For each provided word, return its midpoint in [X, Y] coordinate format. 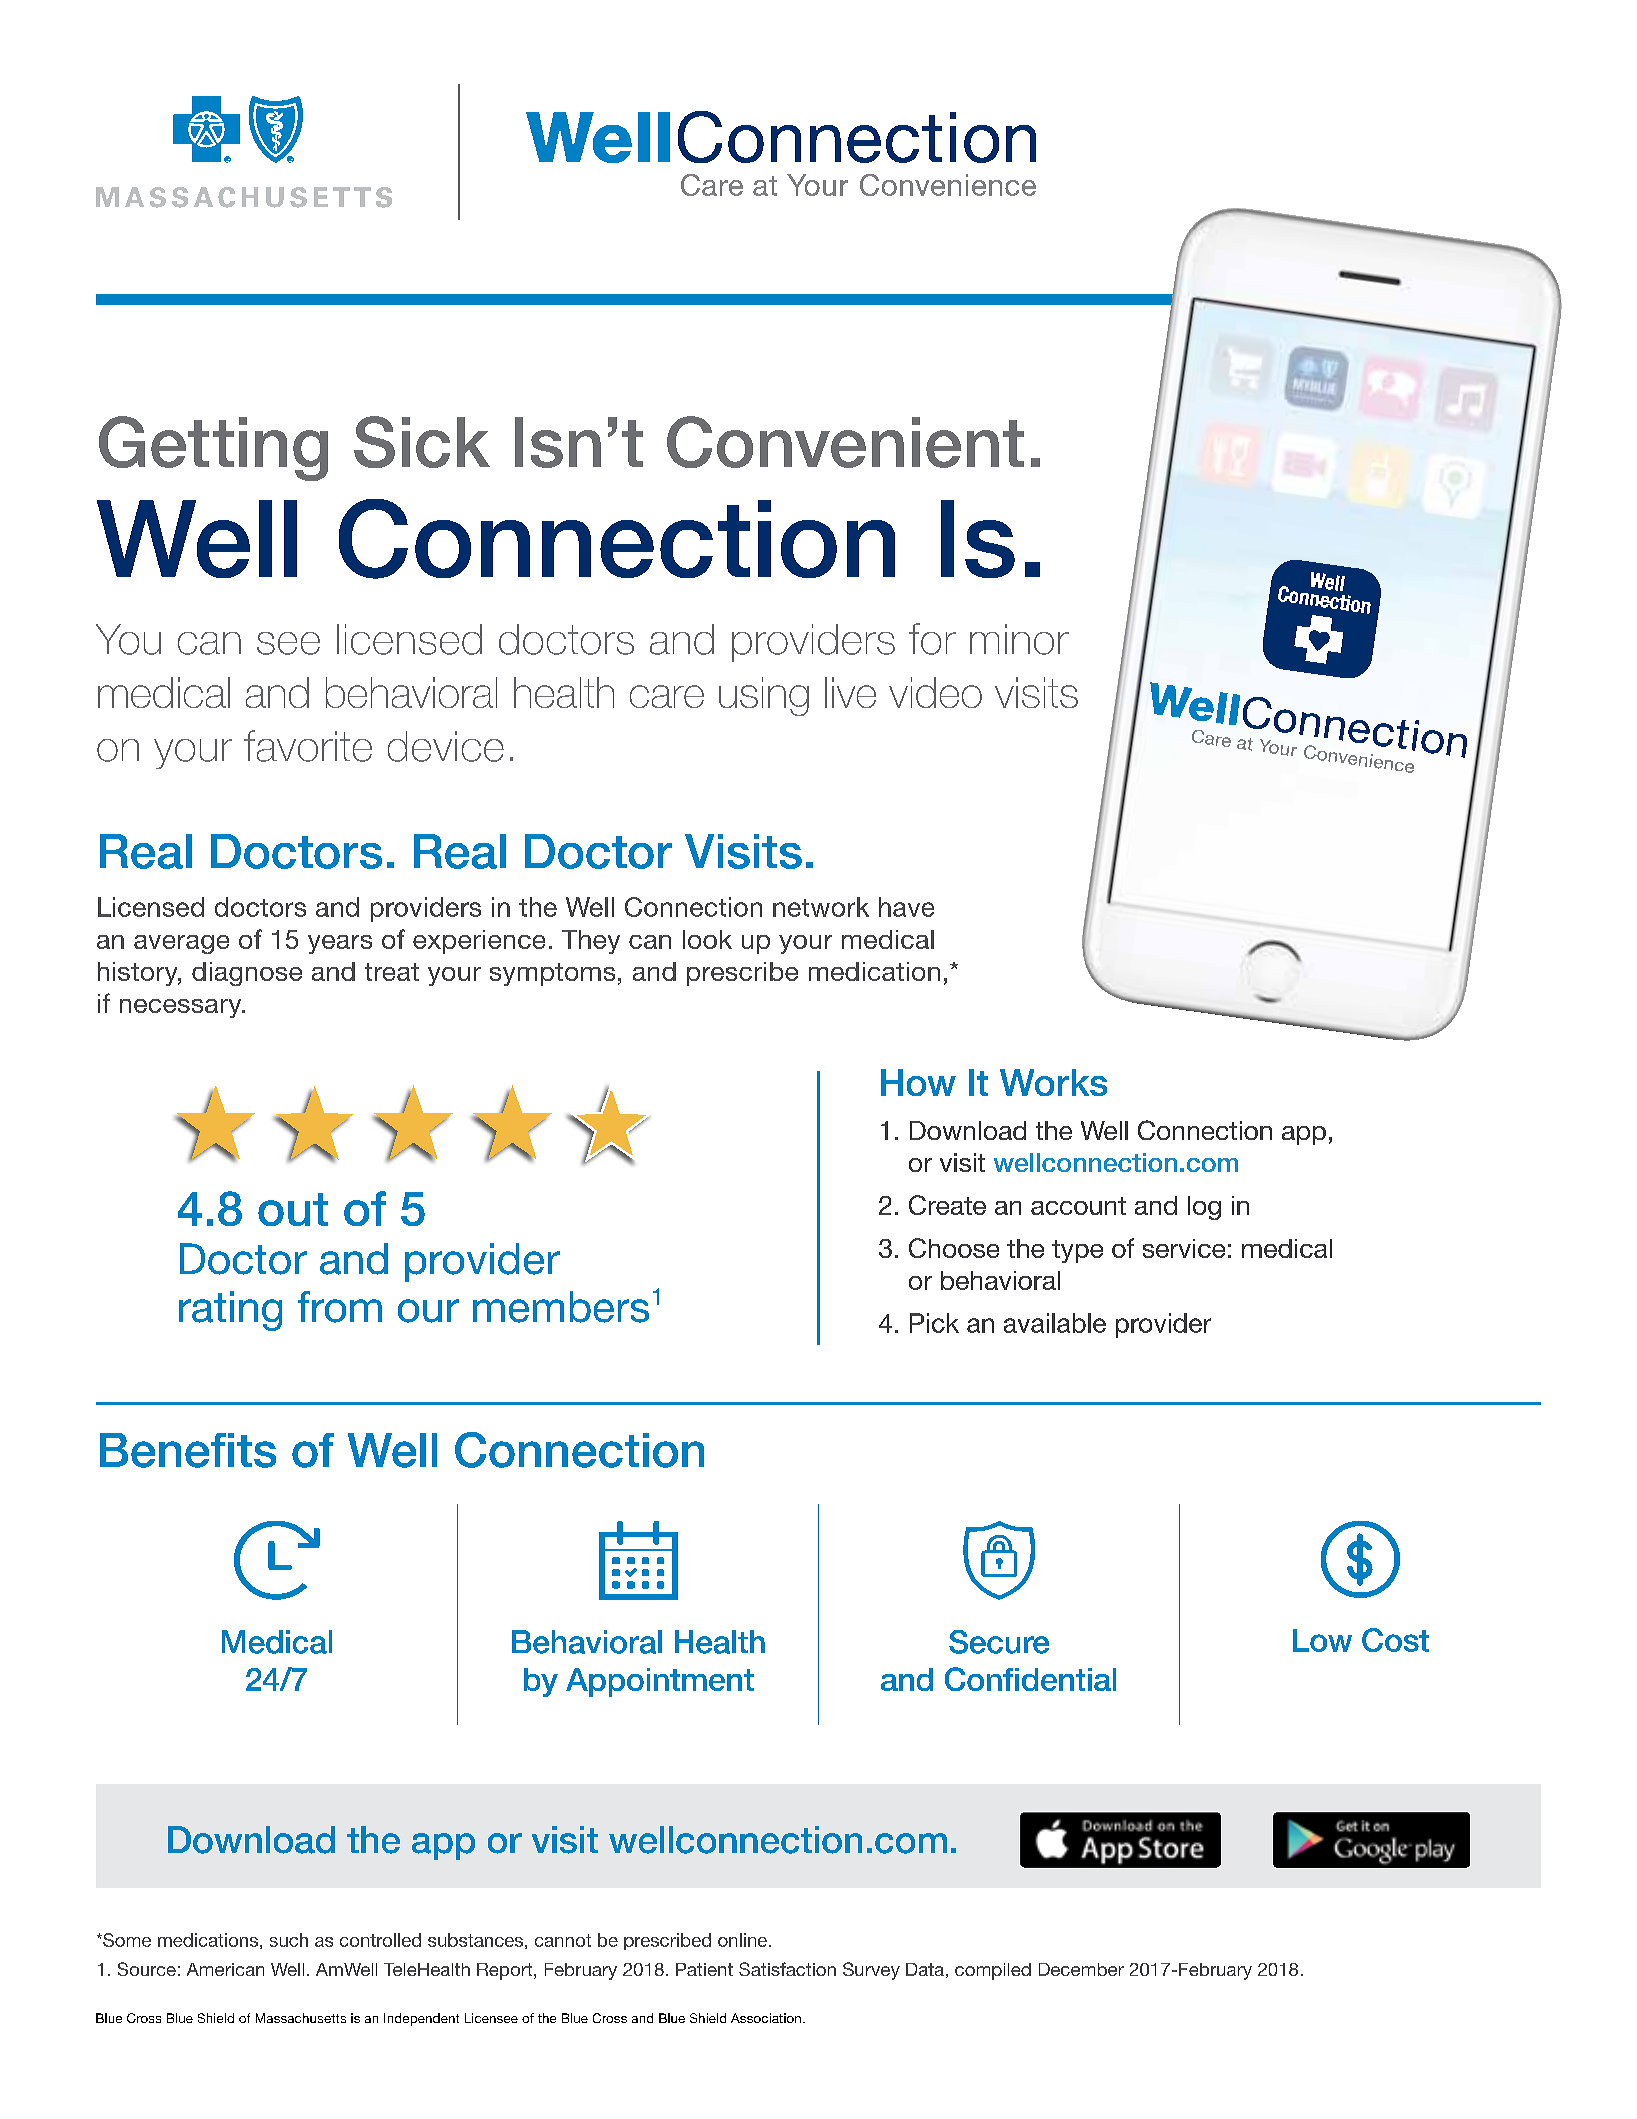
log [1204, 1208]
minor [1019, 639]
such [289, 1940]
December [1081, 1969]
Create [947, 1205]
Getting [213, 448]
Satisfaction [787, 1969]
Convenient [845, 442]
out [293, 1209]
